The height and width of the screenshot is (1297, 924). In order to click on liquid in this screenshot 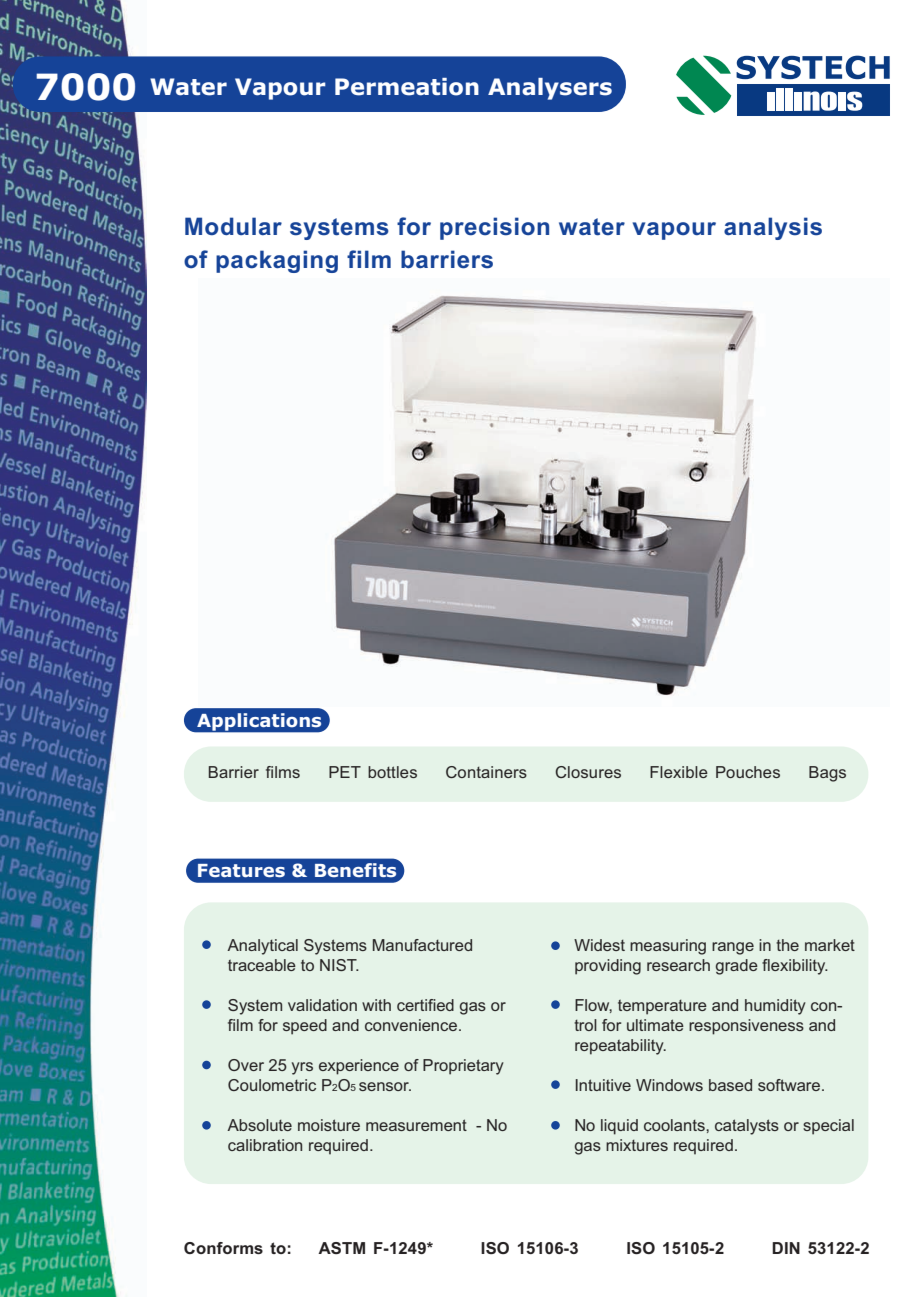, I will do `click(619, 1127)`.
